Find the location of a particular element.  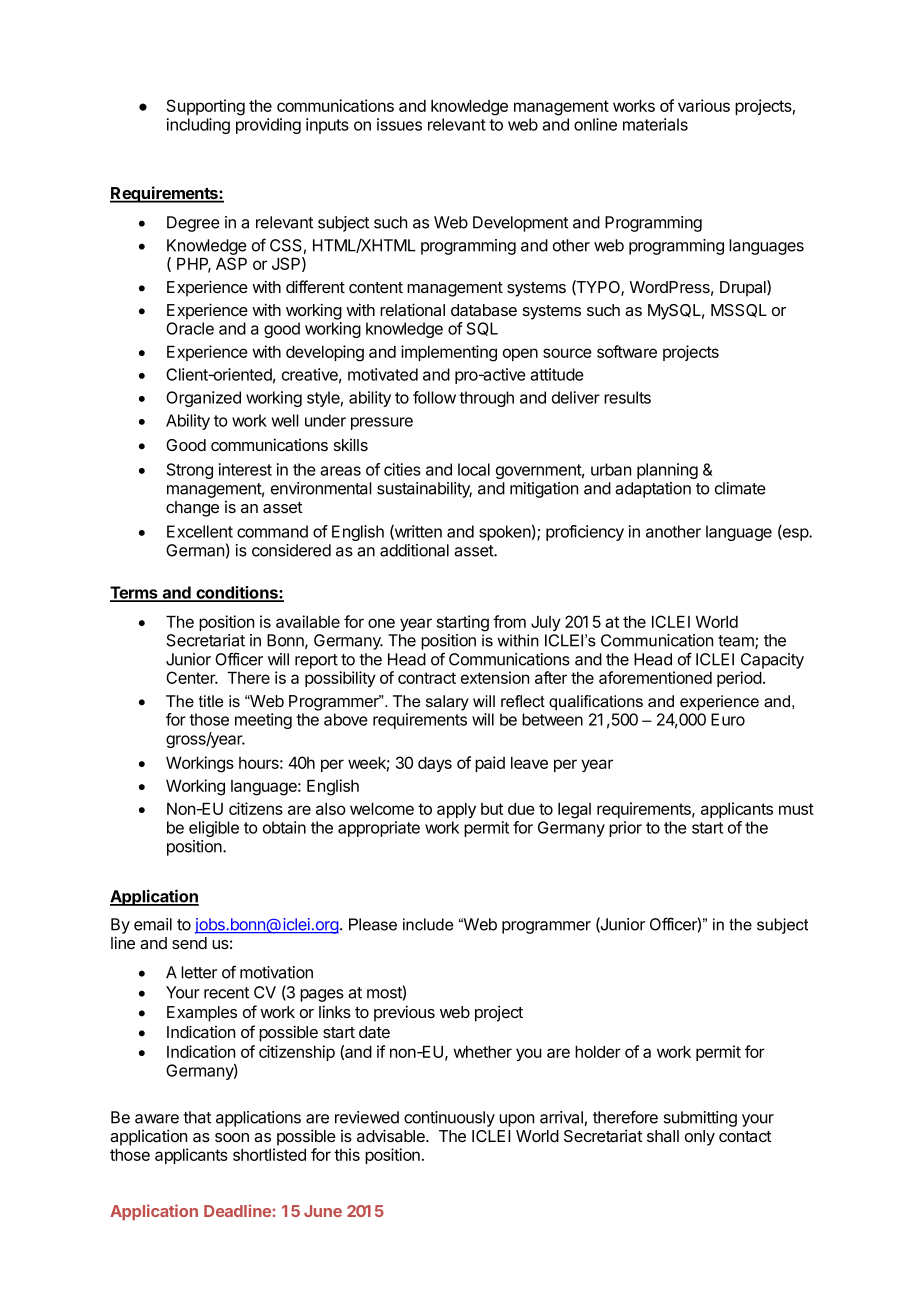

local is located at coordinates (474, 469).
